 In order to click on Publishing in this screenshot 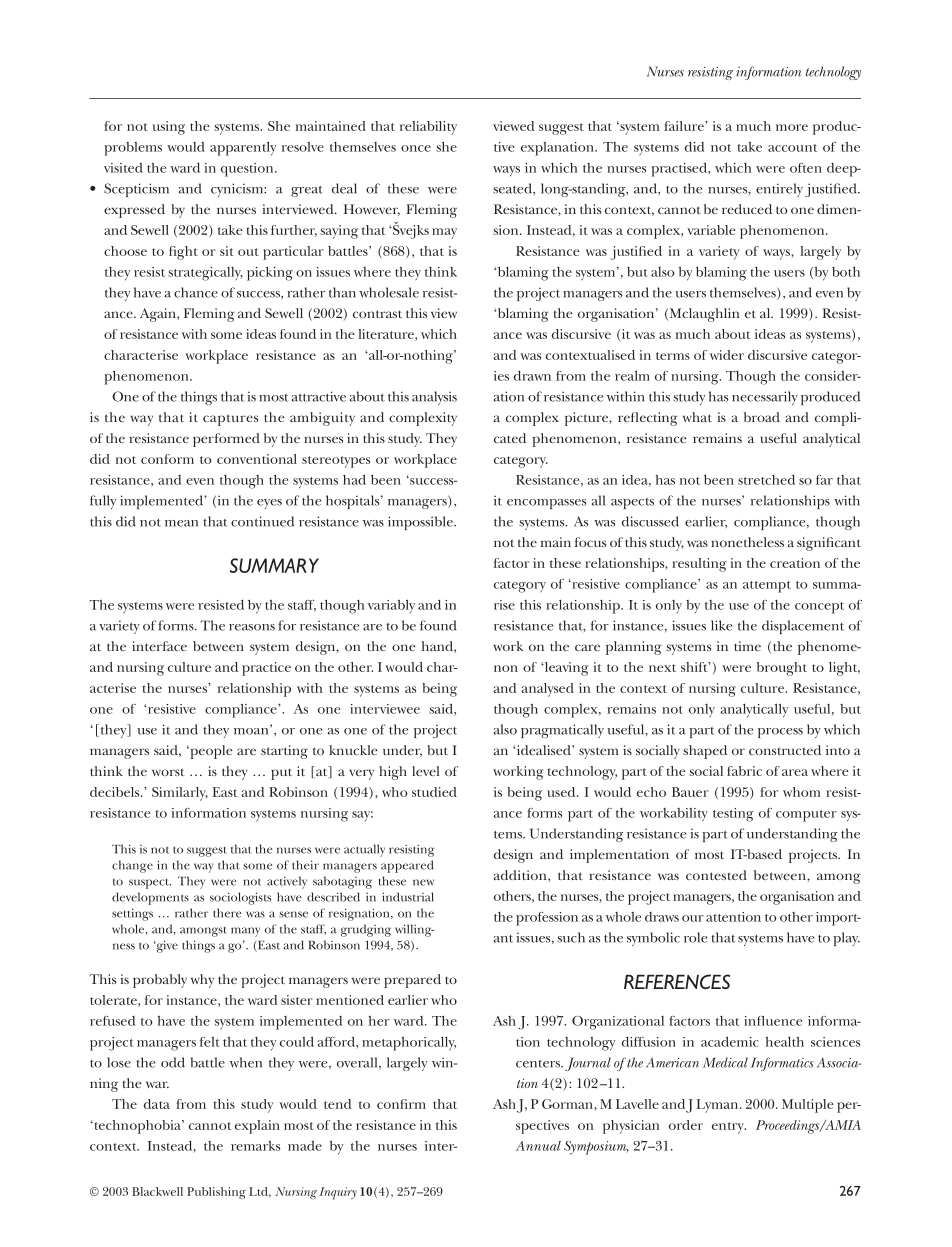, I will do `click(216, 1193)`.
